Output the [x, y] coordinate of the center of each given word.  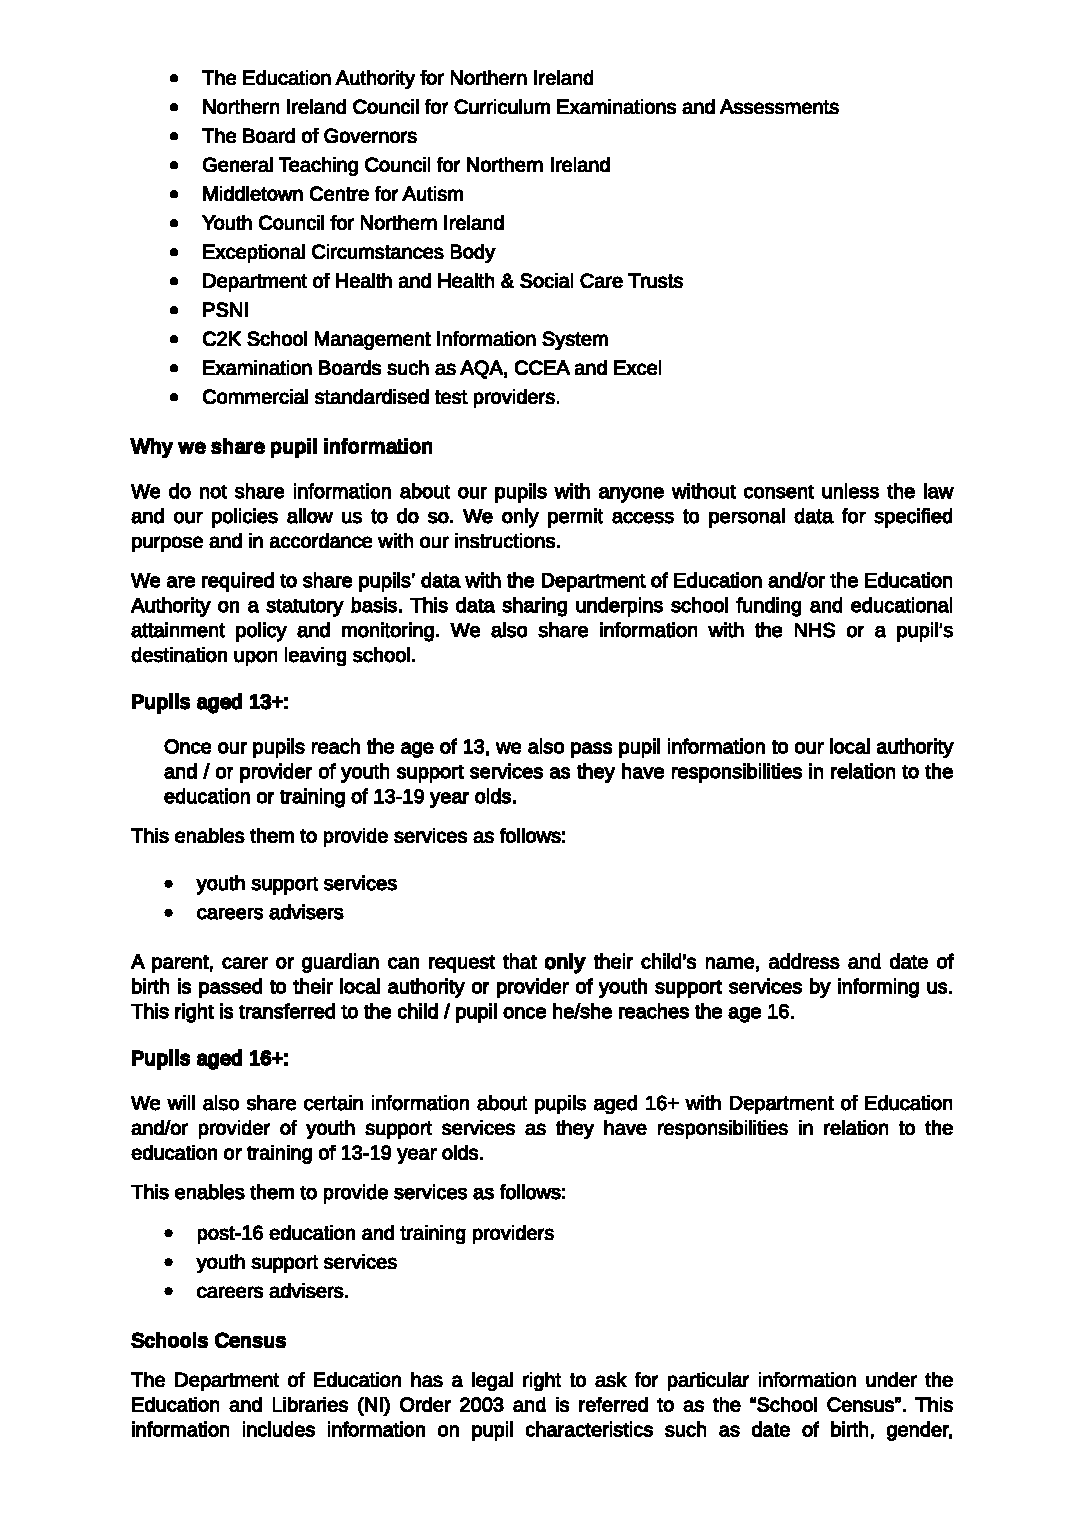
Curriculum [502, 106]
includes [279, 1429]
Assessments [779, 106]
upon [255, 658]
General [238, 164]
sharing [534, 607]
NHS [815, 630]
